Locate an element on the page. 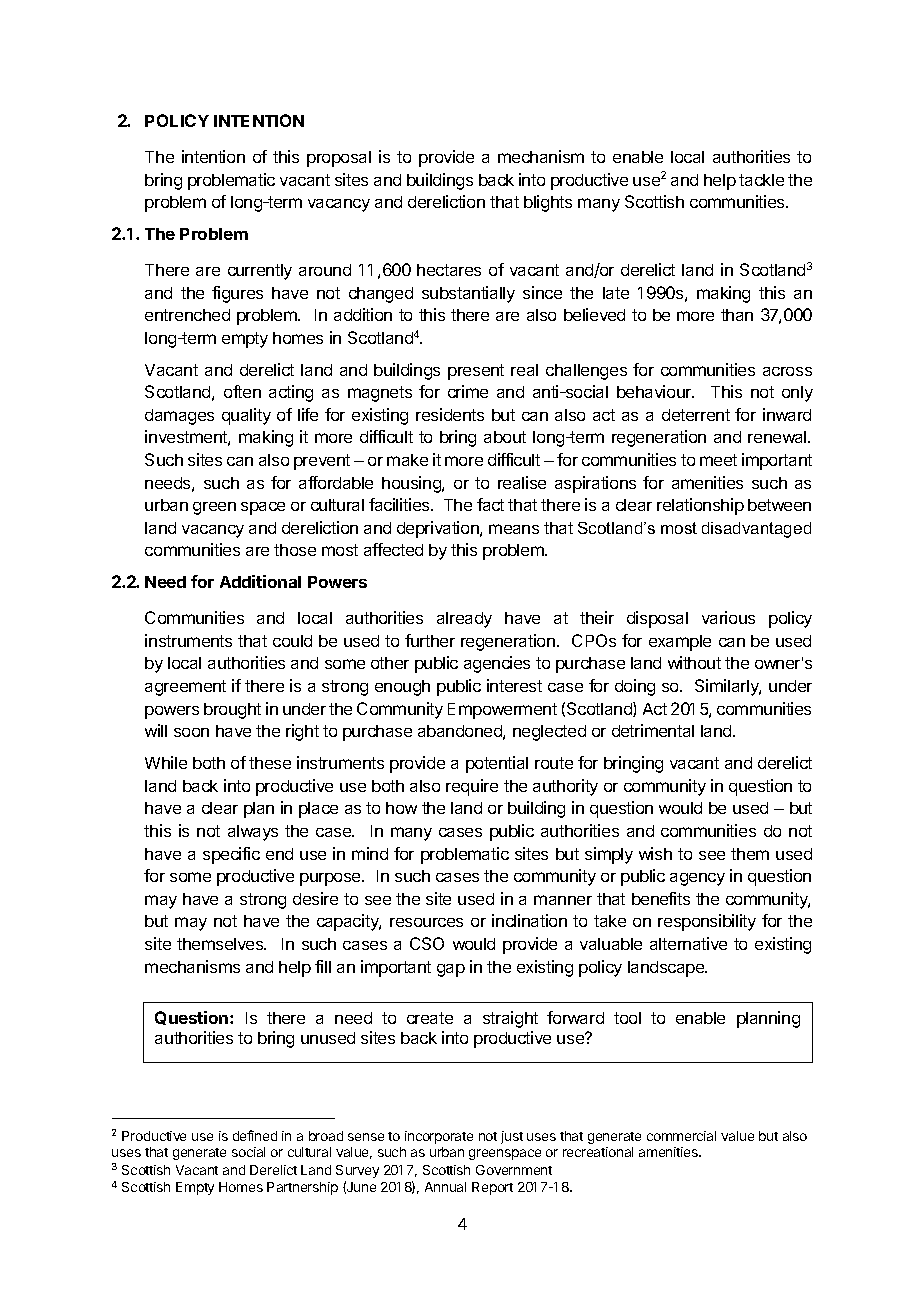 The width and height of the page is (924, 1308). defined is located at coordinates (255, 1135).
